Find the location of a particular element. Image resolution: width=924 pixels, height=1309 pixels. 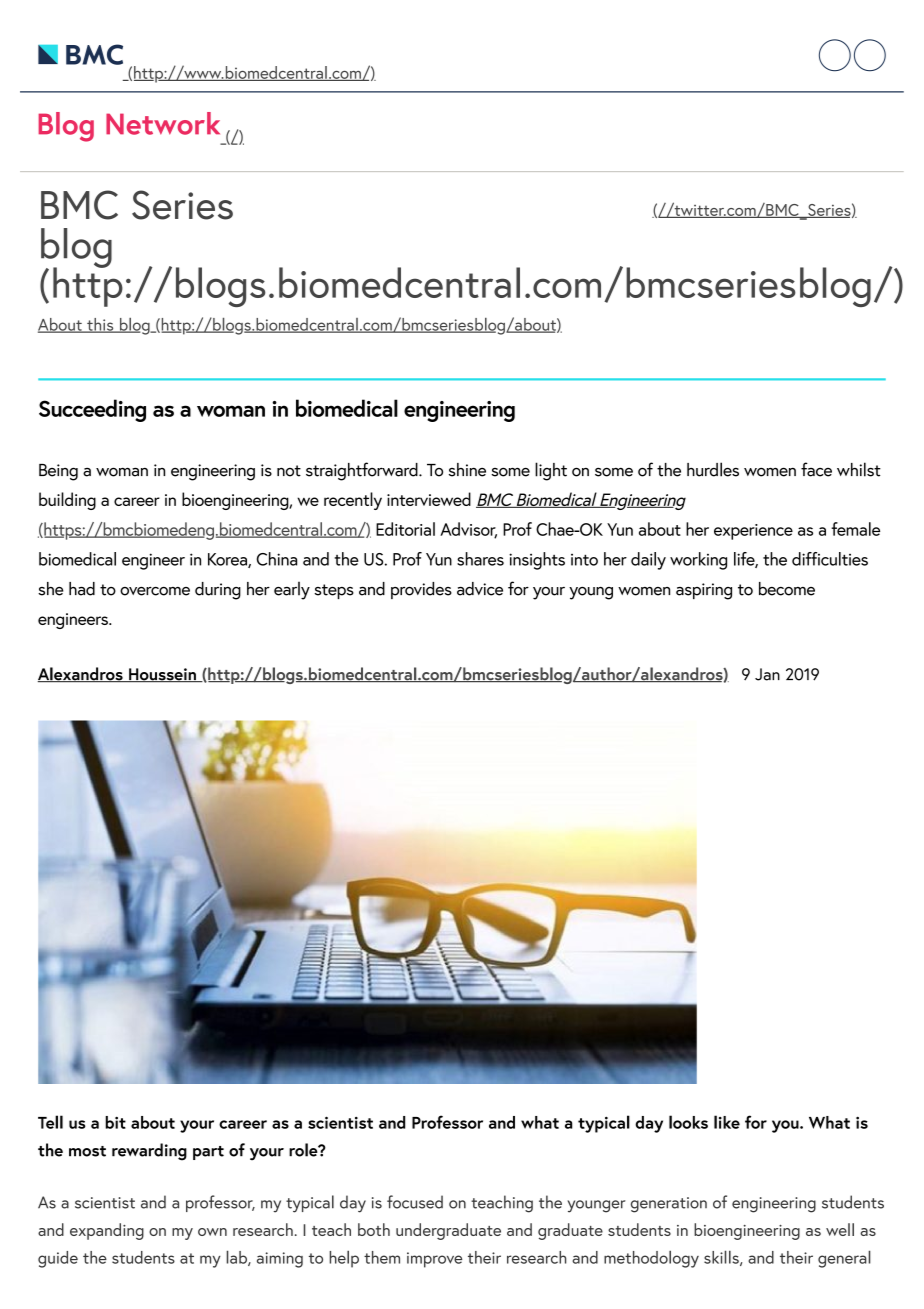

shine is located at coordinates (467, 470).
